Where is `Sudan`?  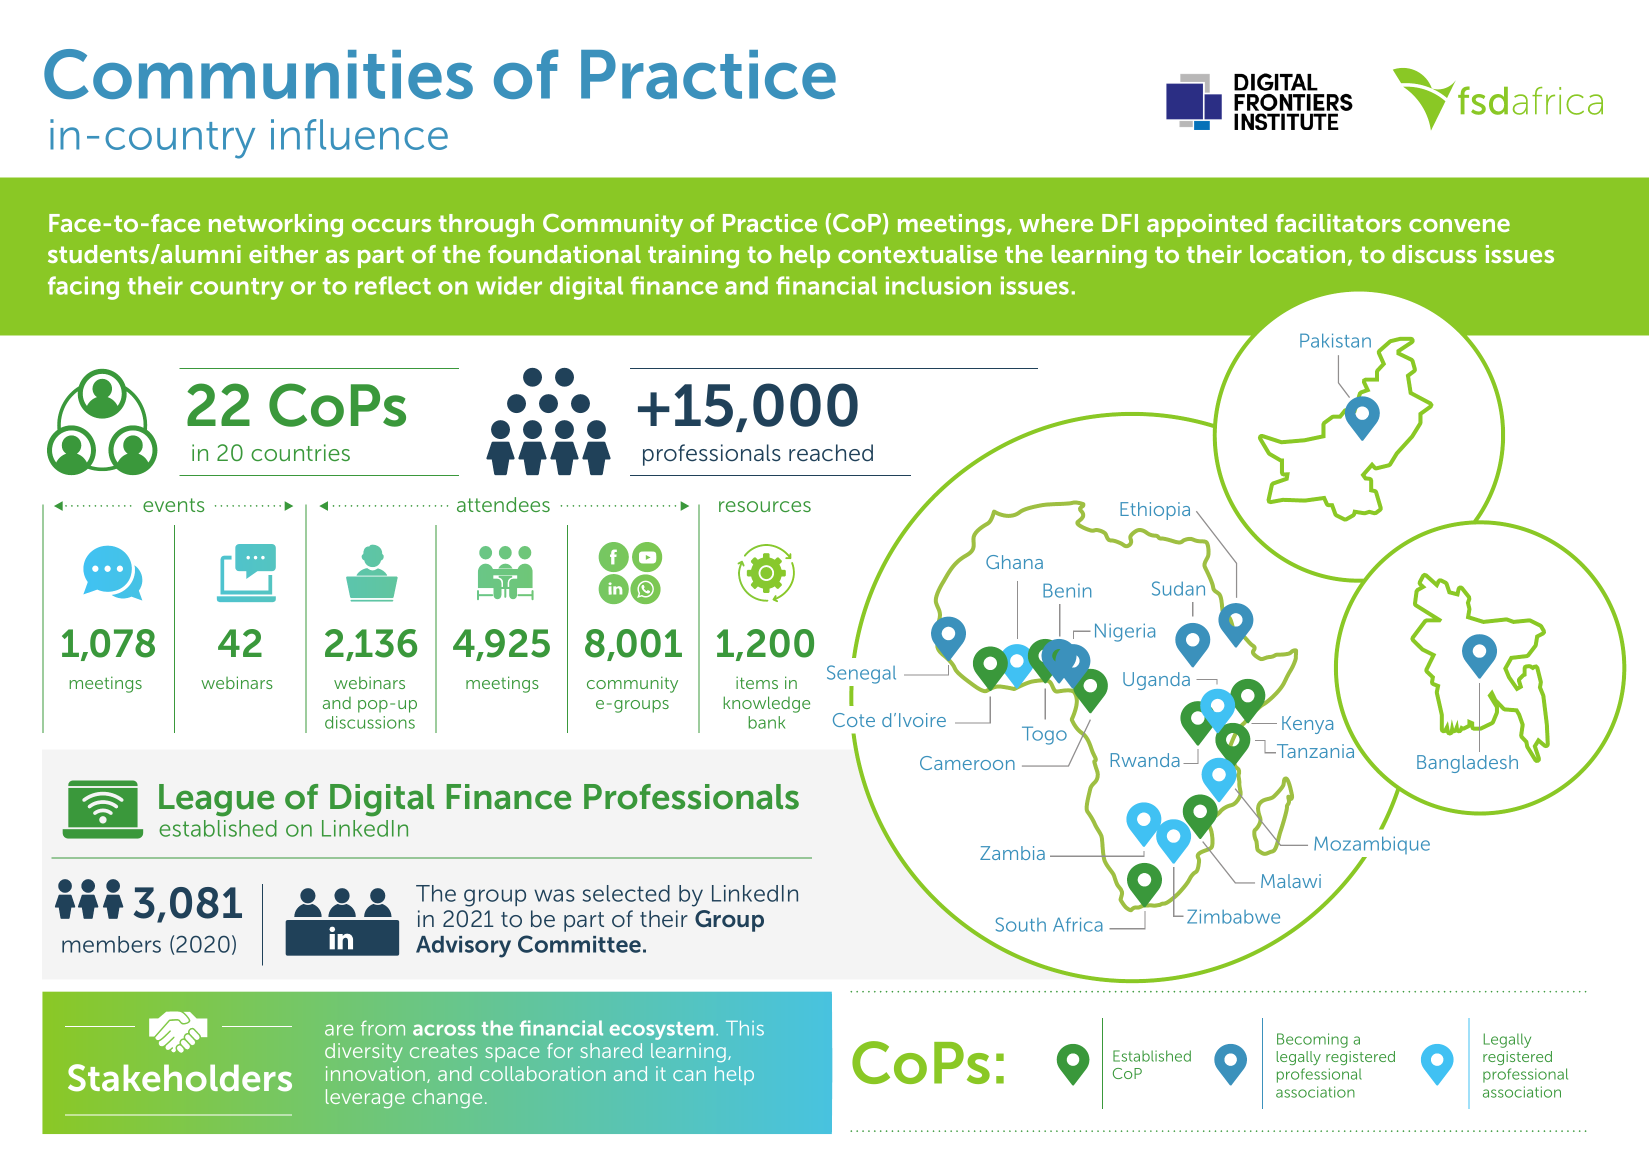
Sudan is located at coordinates (1178, 588).
